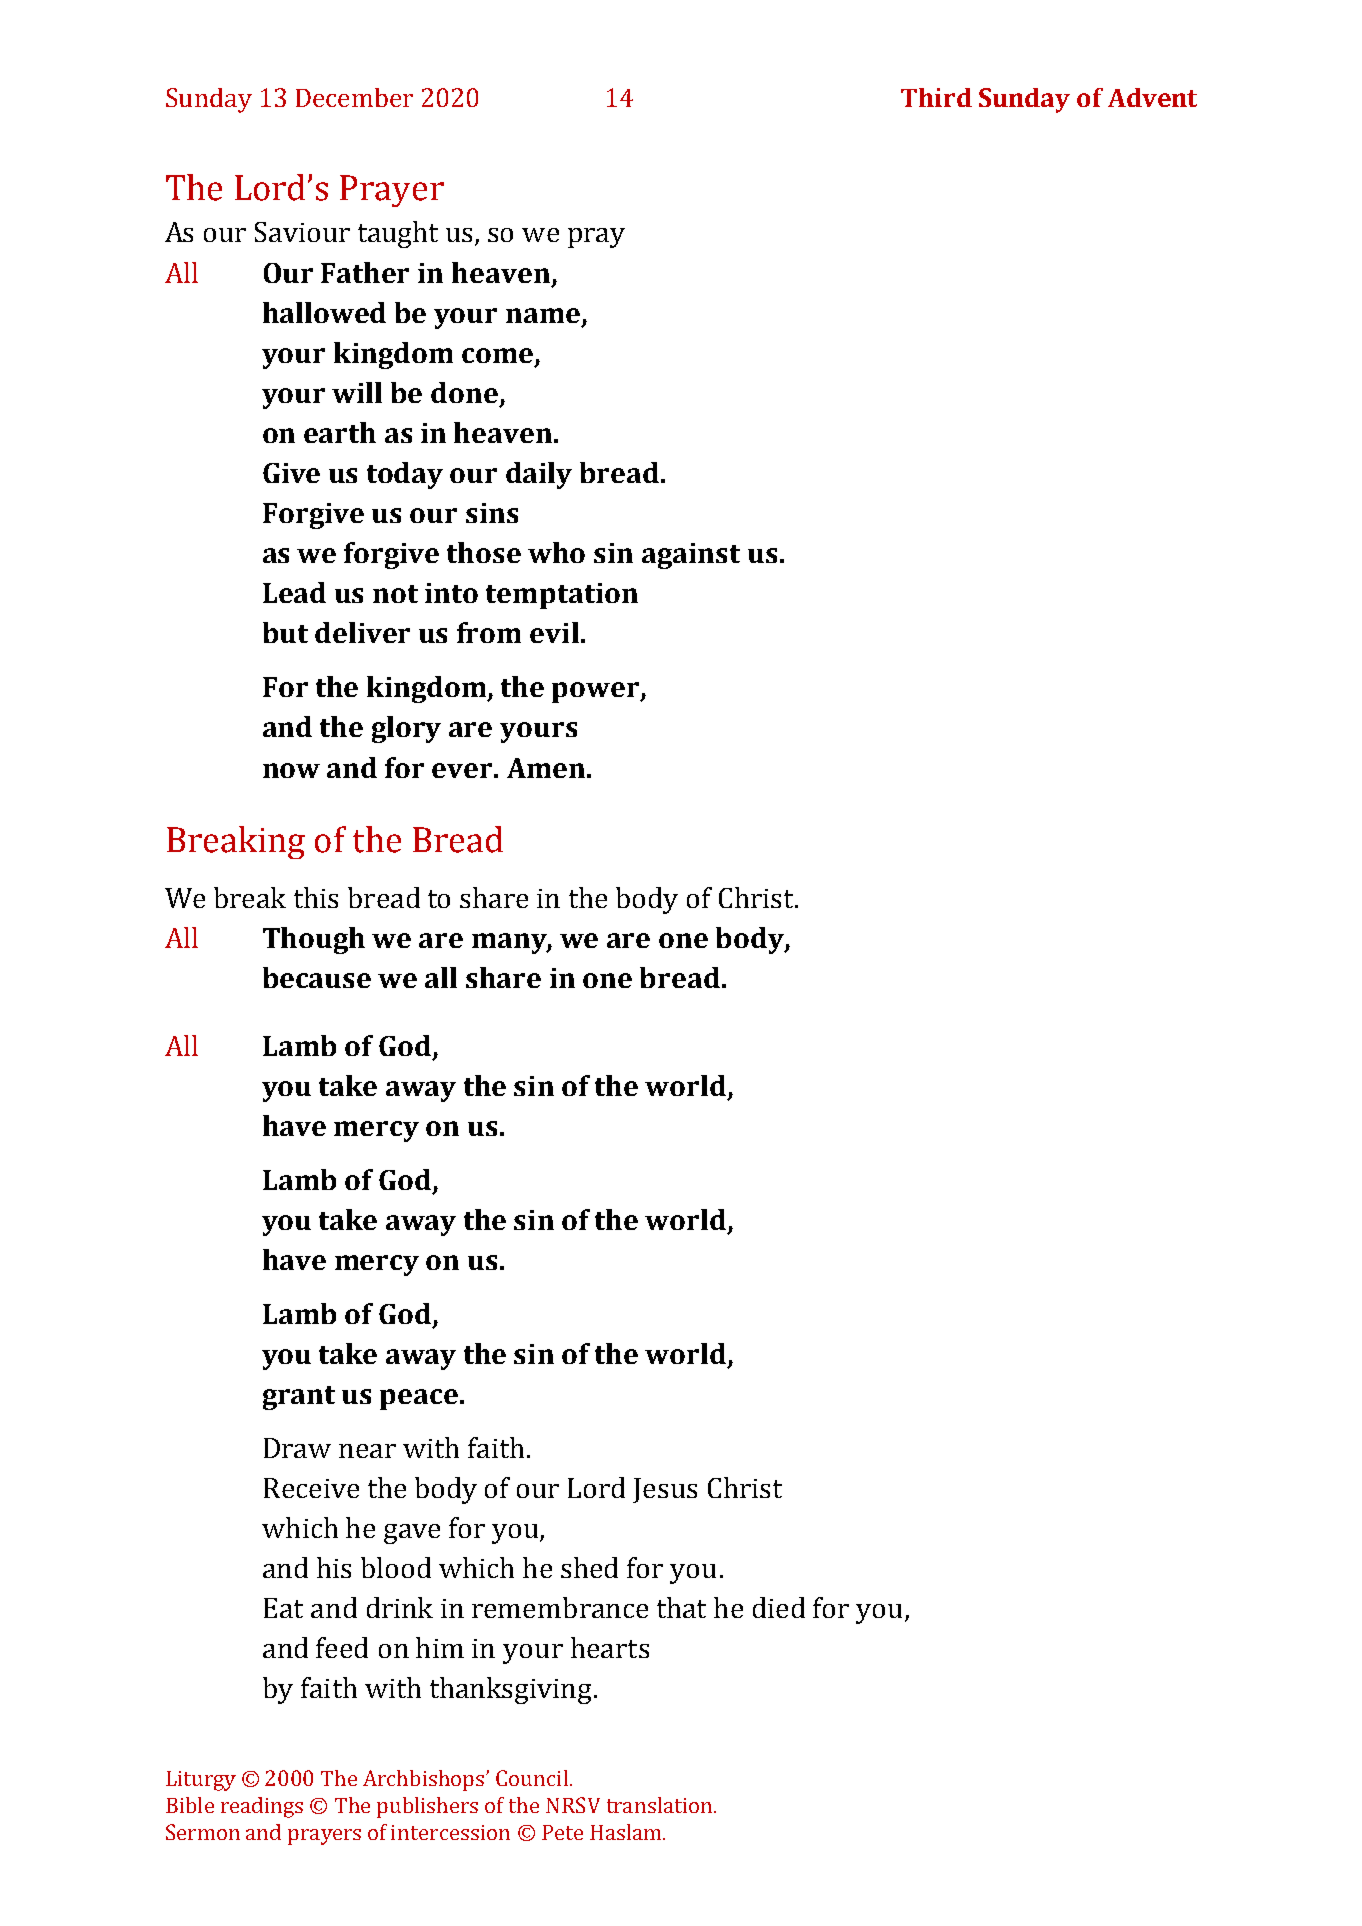  What do you see at coordinates (314, 940) in the document?
I see `Though` at bounding box center [314, 940].
